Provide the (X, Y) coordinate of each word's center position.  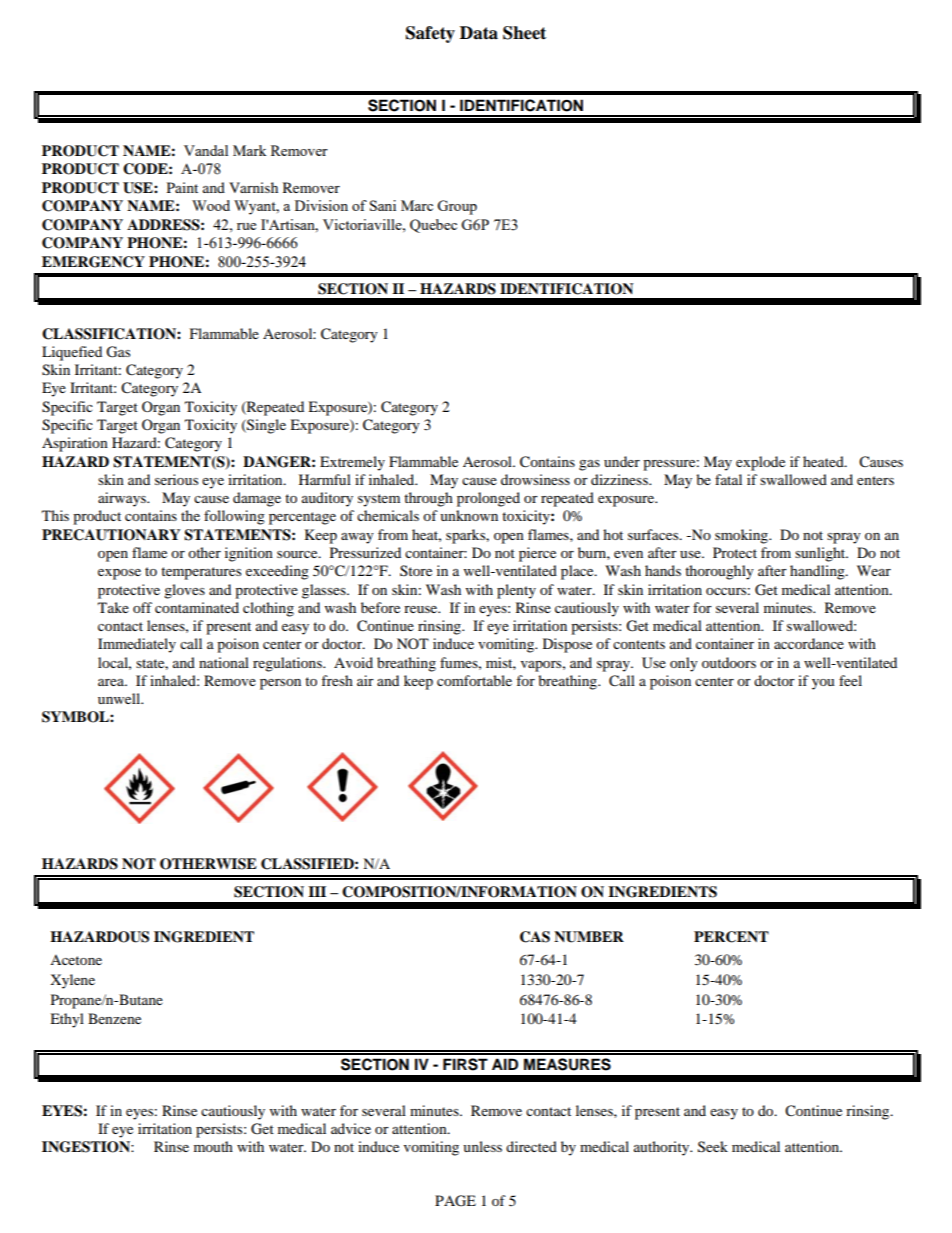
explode (760, 463)
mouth (213, 1146)
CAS (535, 937)
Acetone (76, 960)
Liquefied (72, 353)
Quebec (433, 226)
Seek (713, 1147)
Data (479, 33)
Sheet (524, 33)
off (142, 607)
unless (482, 1146)
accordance (809, 643)
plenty (516, 591)
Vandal (206, 150)
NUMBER (589, 937)
